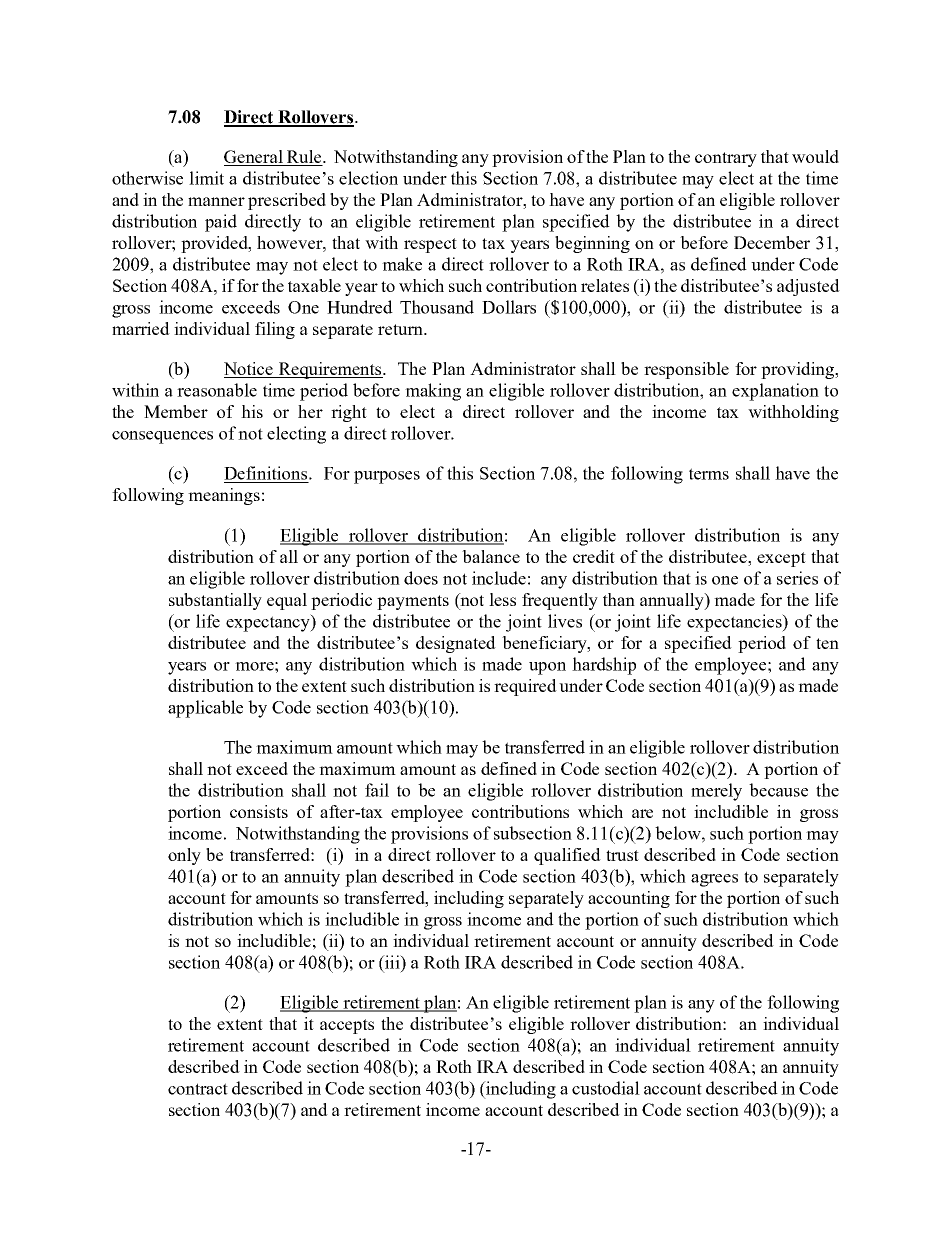  I want to click on limit, so click(206, 178).
